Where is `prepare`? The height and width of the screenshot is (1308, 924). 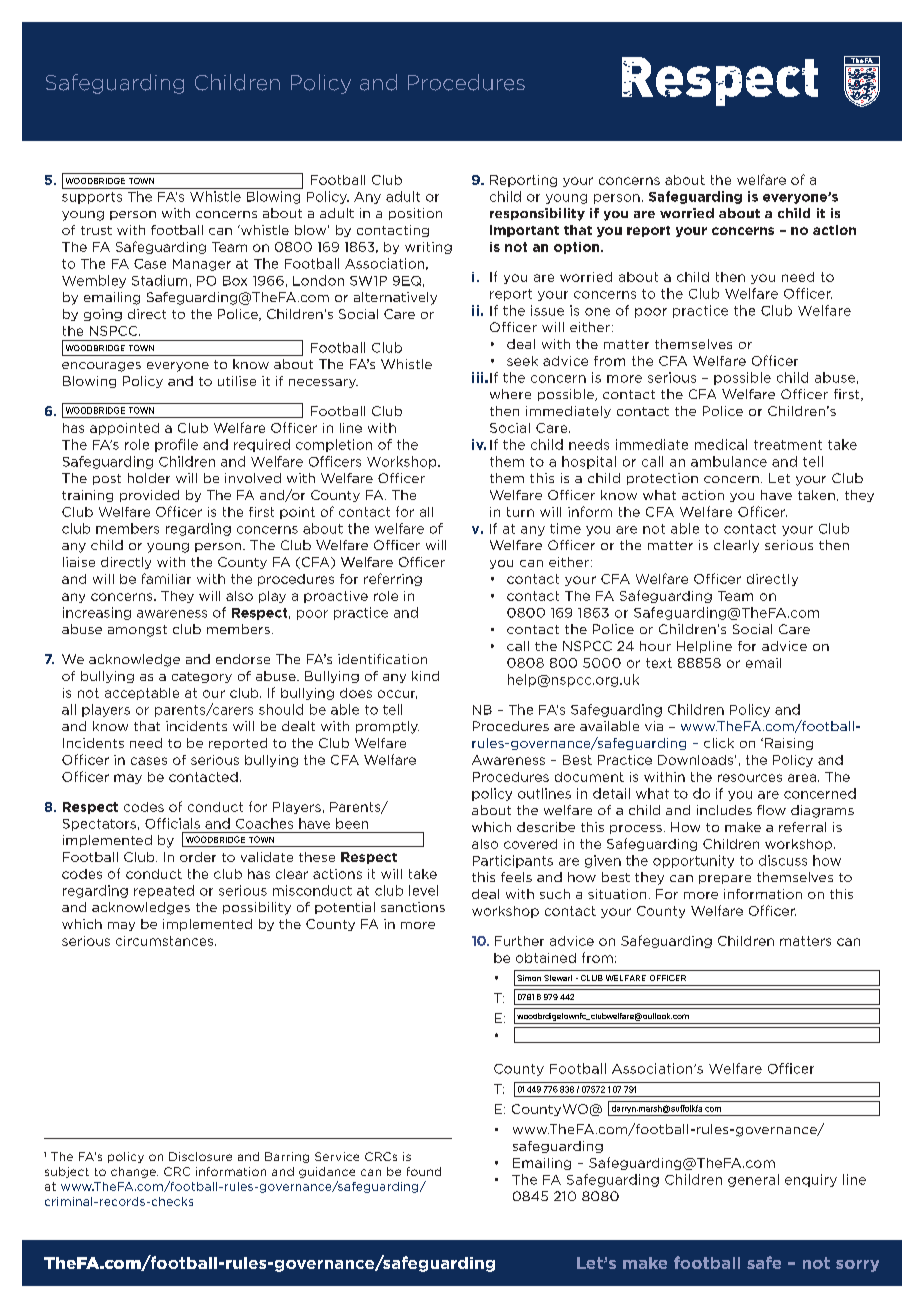 prepare is located at coordinates (725, 879).
